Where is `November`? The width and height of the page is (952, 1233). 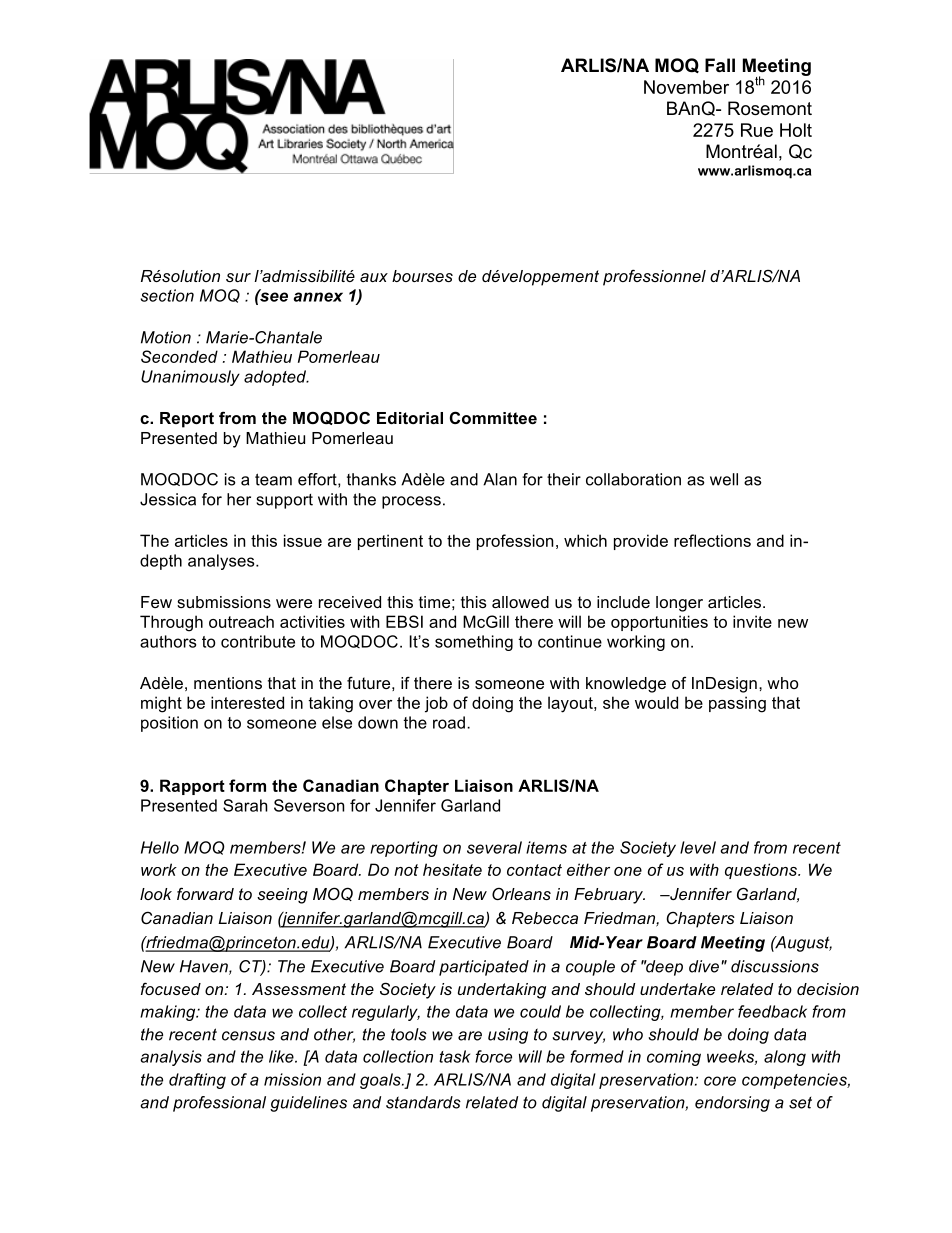 November is located at coordinates (686, 87).
